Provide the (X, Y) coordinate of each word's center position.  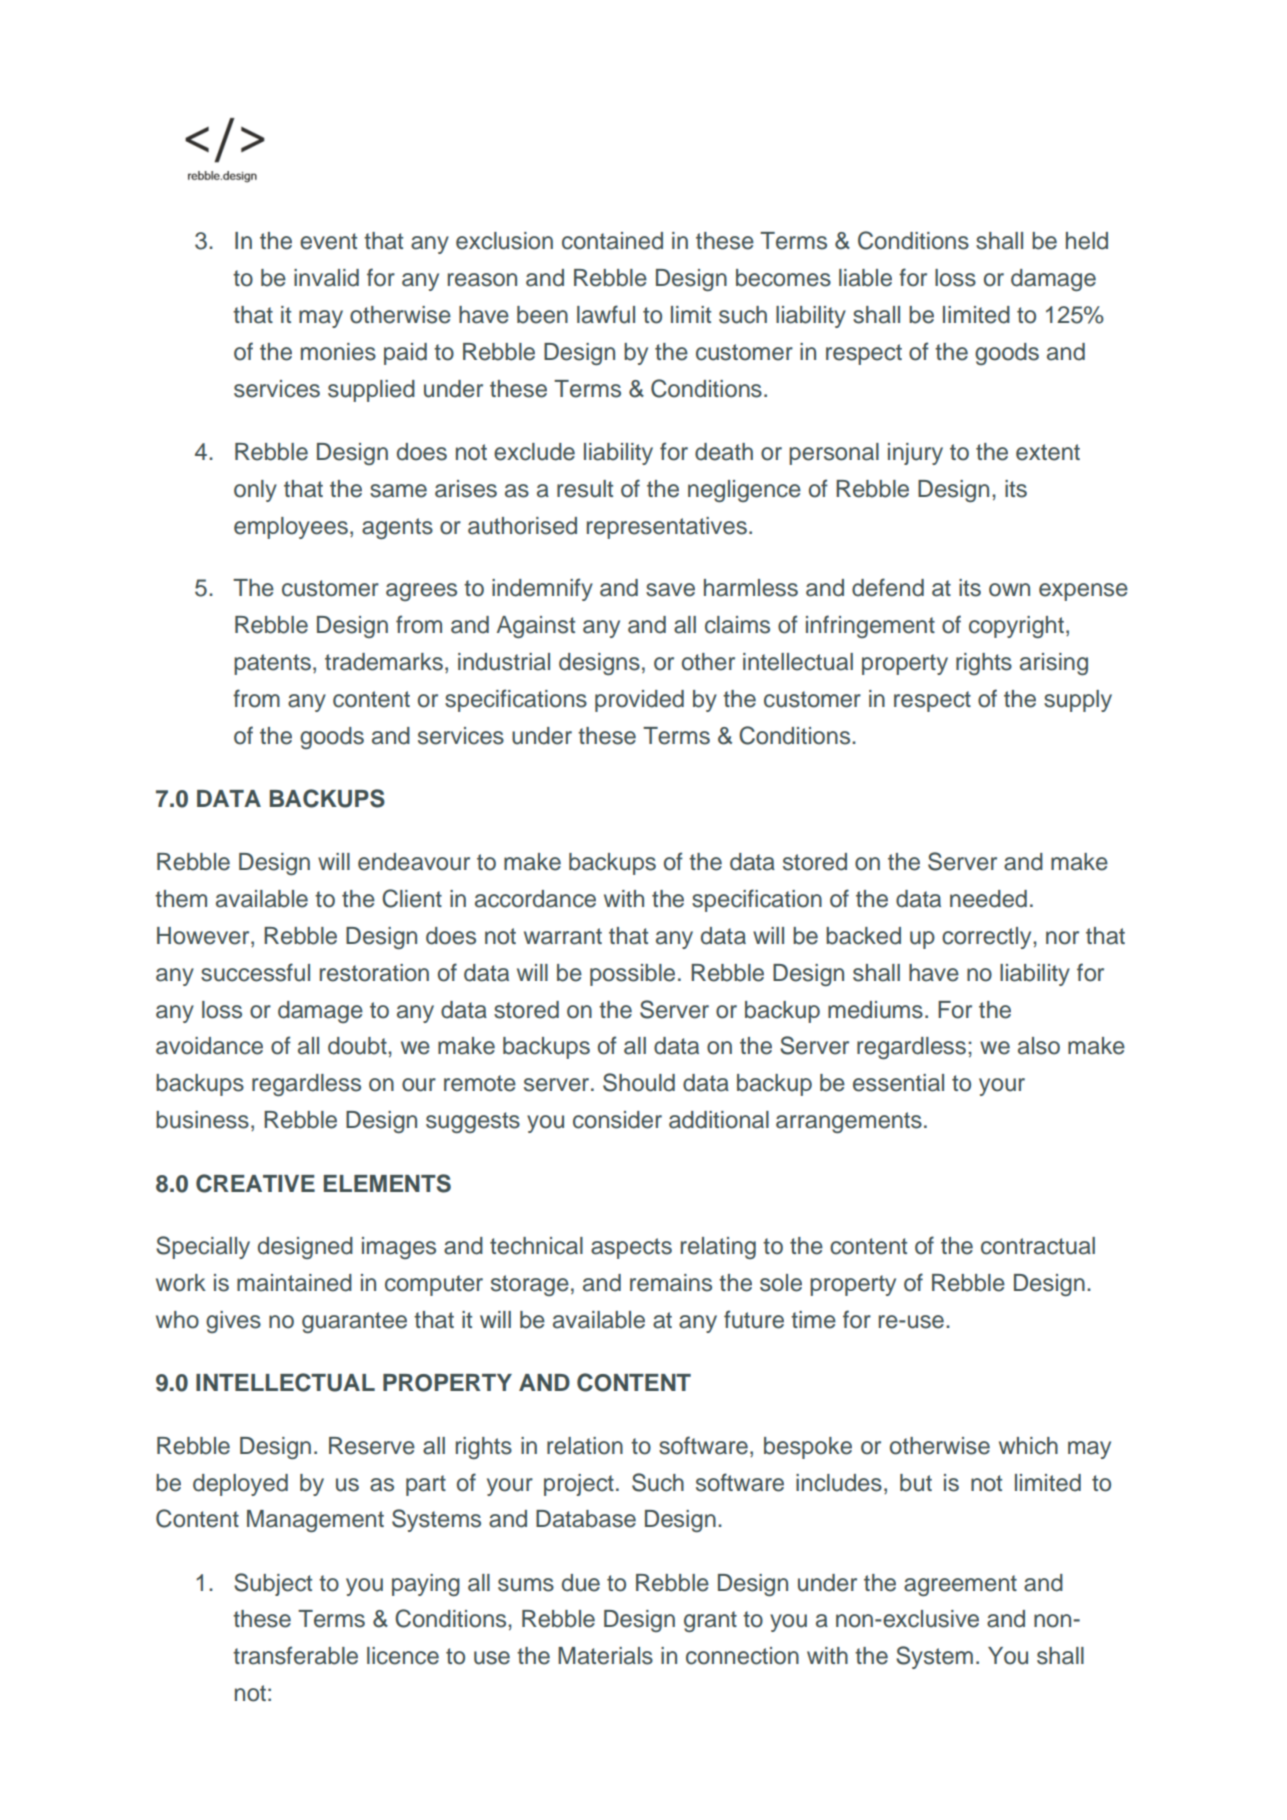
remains (671, 1283)
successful (255, 972)
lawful (606, 314)
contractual (1038, 1246)
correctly (988, 938)
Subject (273, 1584)
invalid (326, 278)
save (670, 590)
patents (272, 664)
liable (865, 278)
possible (632, 975)
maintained (294, 1283)
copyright (1016, 627)
